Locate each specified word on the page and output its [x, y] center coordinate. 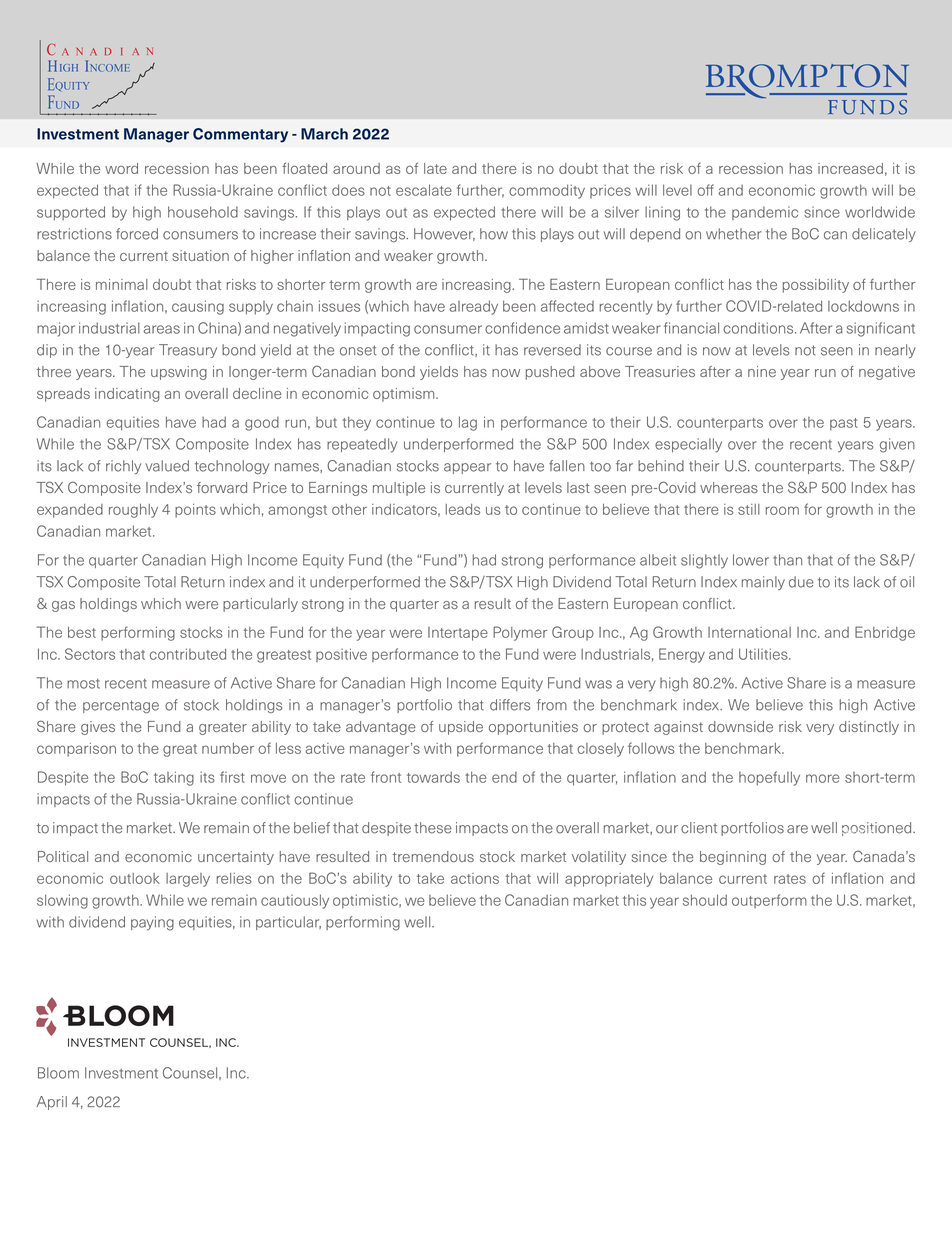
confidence [522, 328]
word [121, 168]
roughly [133, 511]
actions [475, 878]
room [782, 510]
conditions [759, 328]
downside [740, 726]
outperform [769, 901]
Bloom [58, 1073]
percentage [121, 707]
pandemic [765, 213]
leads [463, 509]
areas [161, 329]
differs [510, 705]
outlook [135, 878]
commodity [547, 191]
